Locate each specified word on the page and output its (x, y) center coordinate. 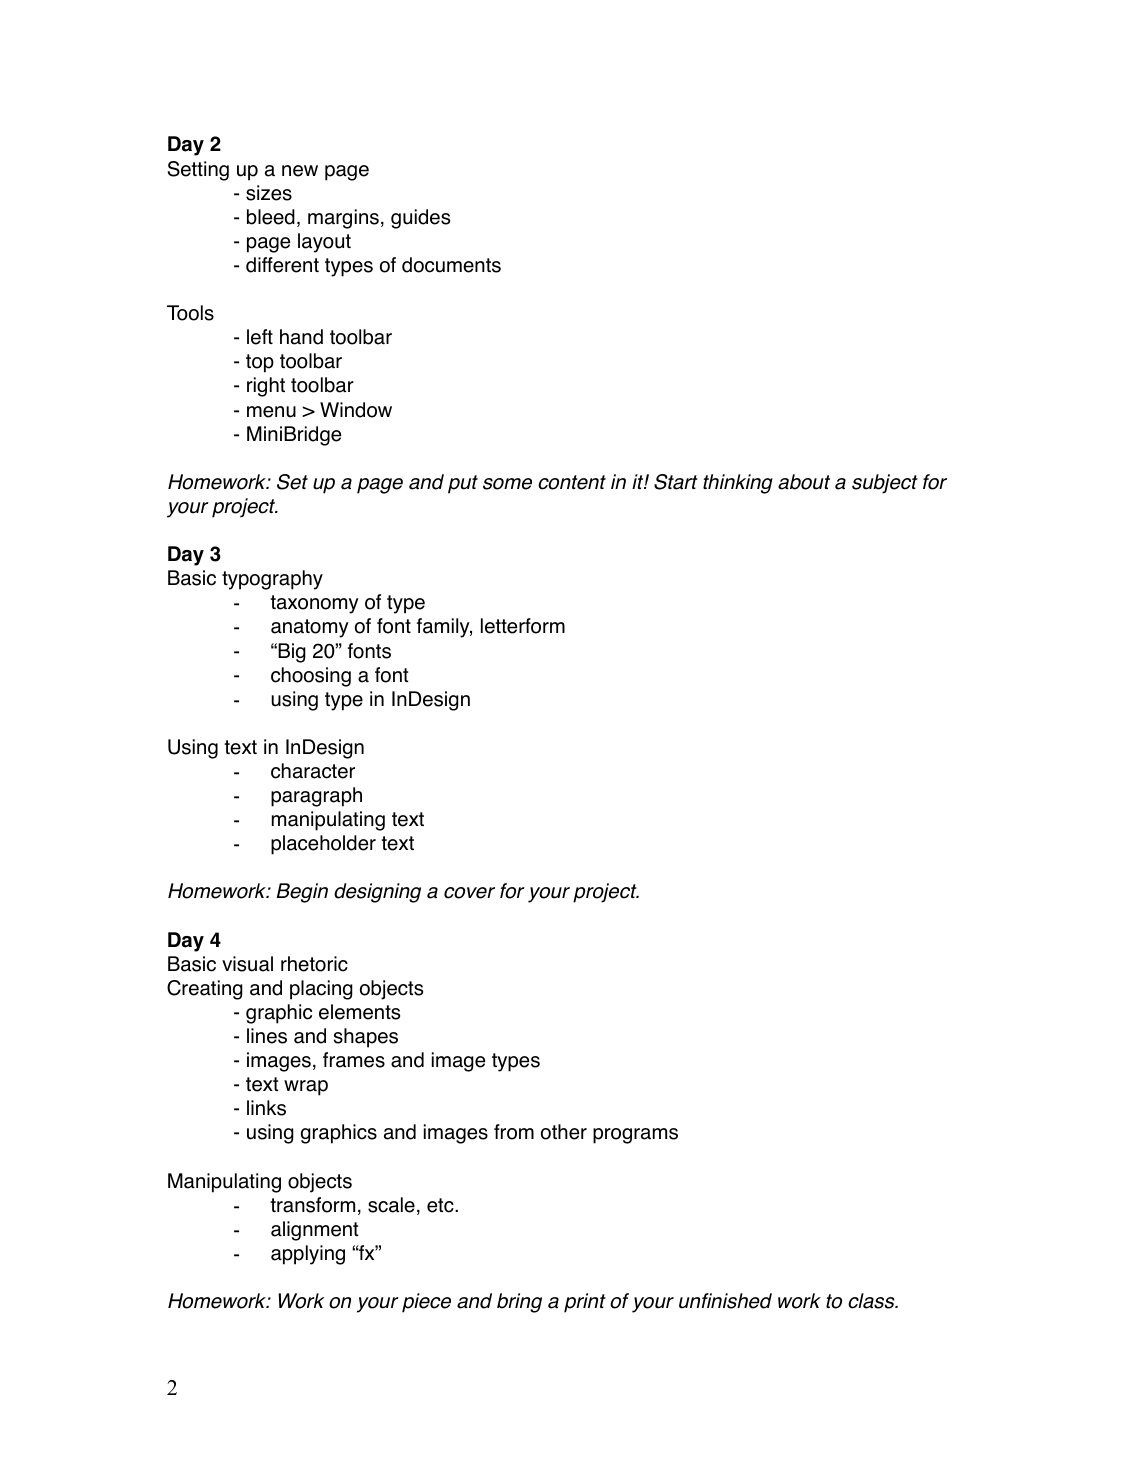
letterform (523, 626)
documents (451, 265)
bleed (271, 217)
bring (519, 1303)
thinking (738, 484)
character (313, 771)
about (804, 482)
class (872, 1301)
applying (308, 1255)
